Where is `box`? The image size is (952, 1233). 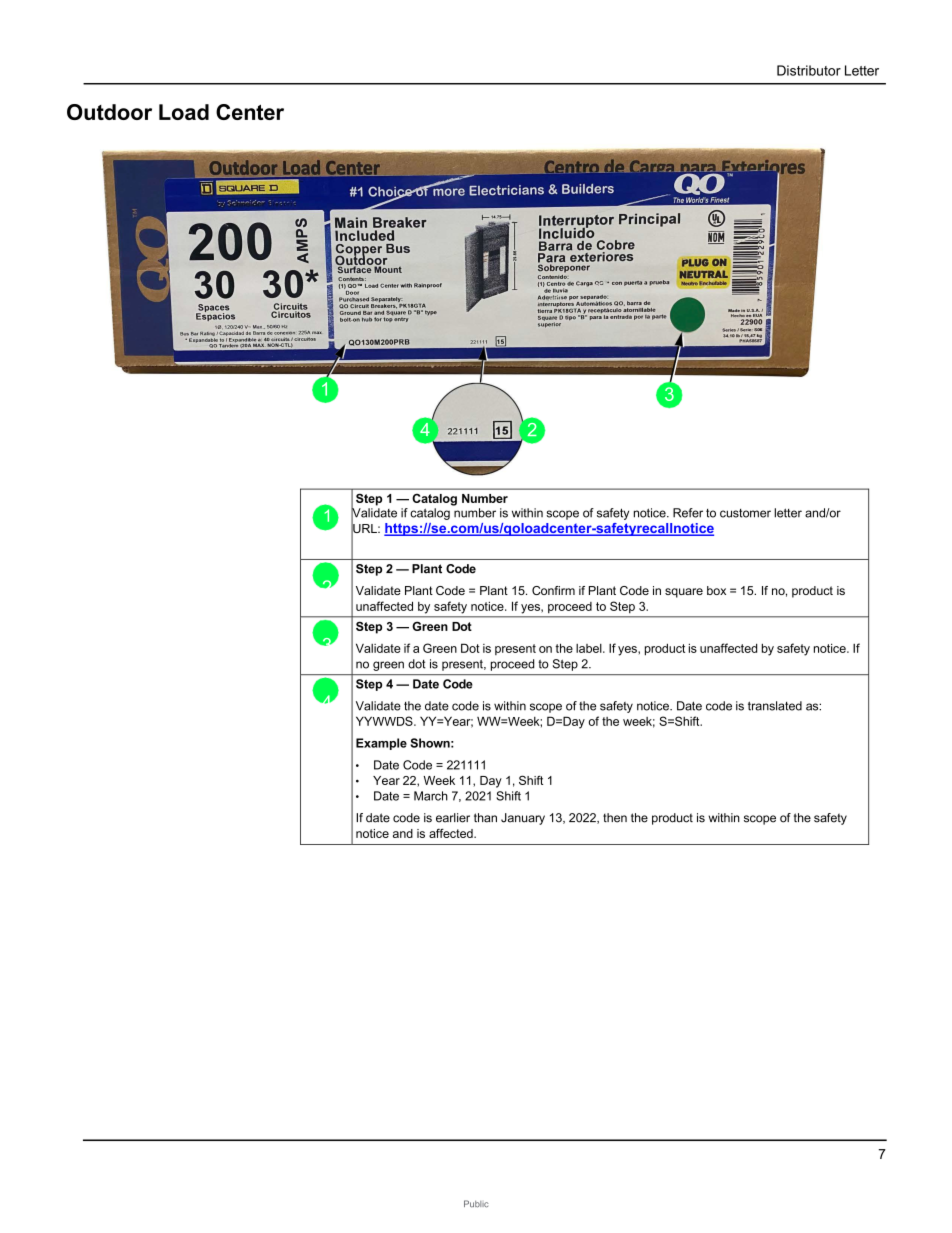
box is located at coordinates (716, 590).
